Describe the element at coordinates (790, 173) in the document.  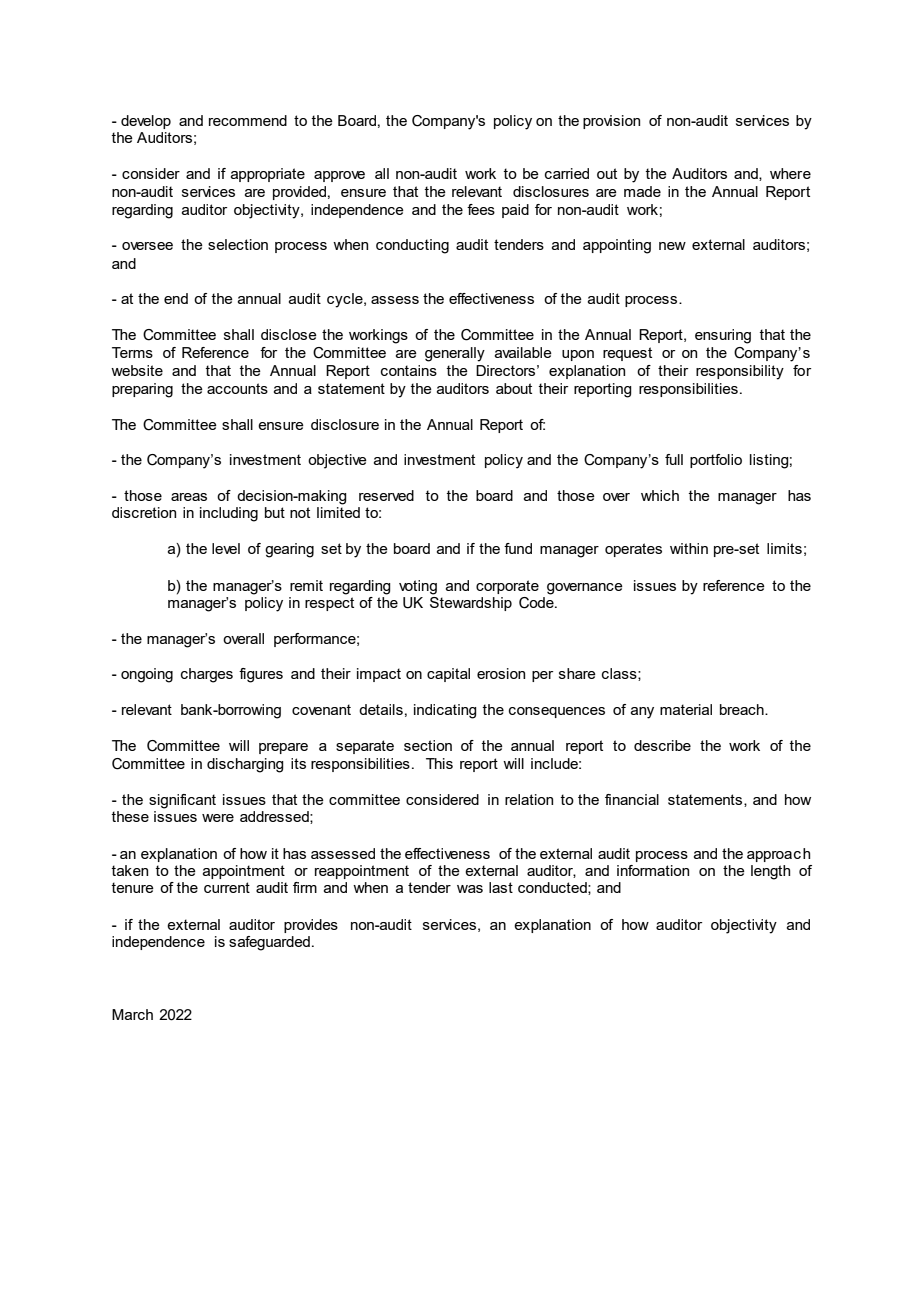
I see `where` at that location.
